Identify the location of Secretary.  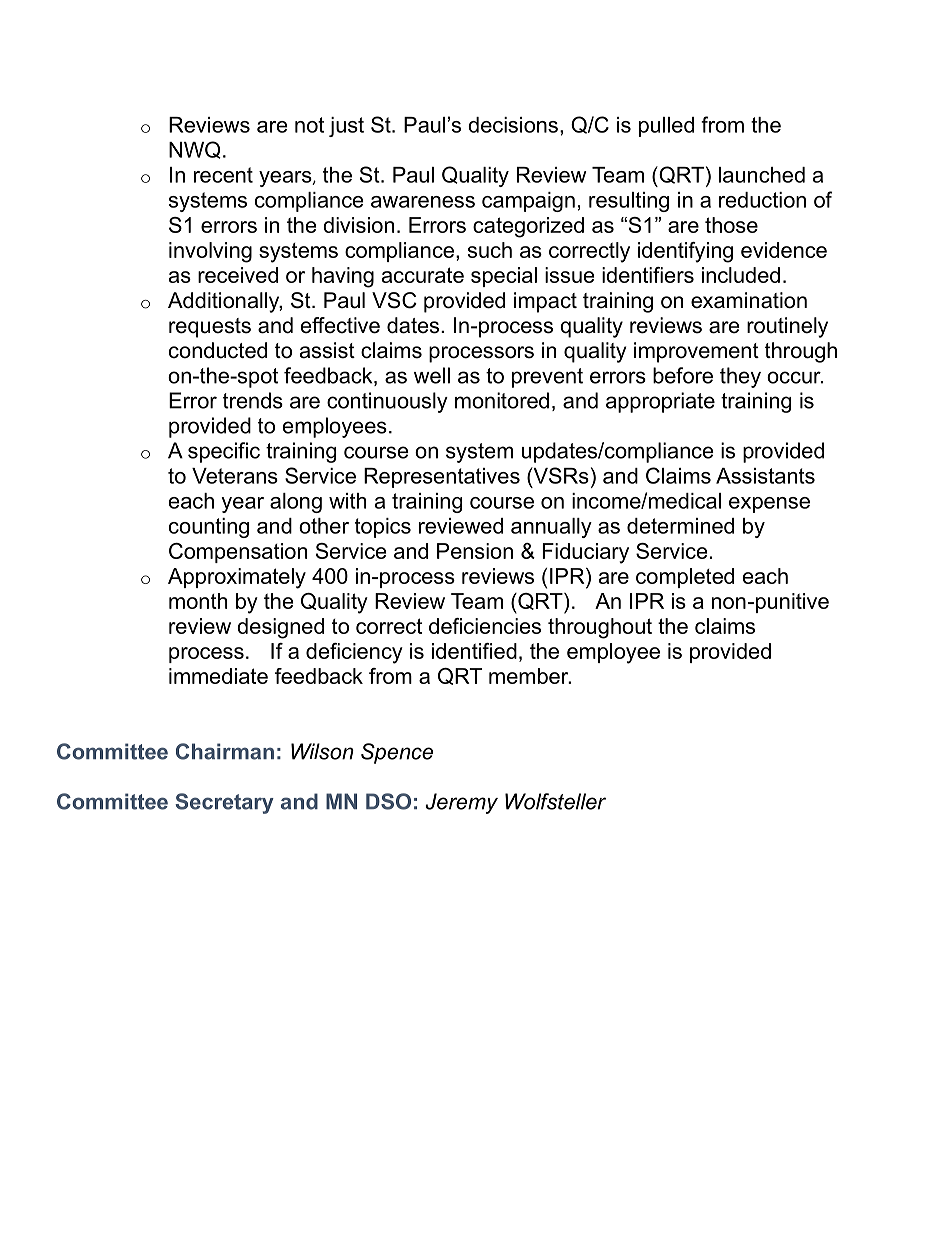
(224, 803).
